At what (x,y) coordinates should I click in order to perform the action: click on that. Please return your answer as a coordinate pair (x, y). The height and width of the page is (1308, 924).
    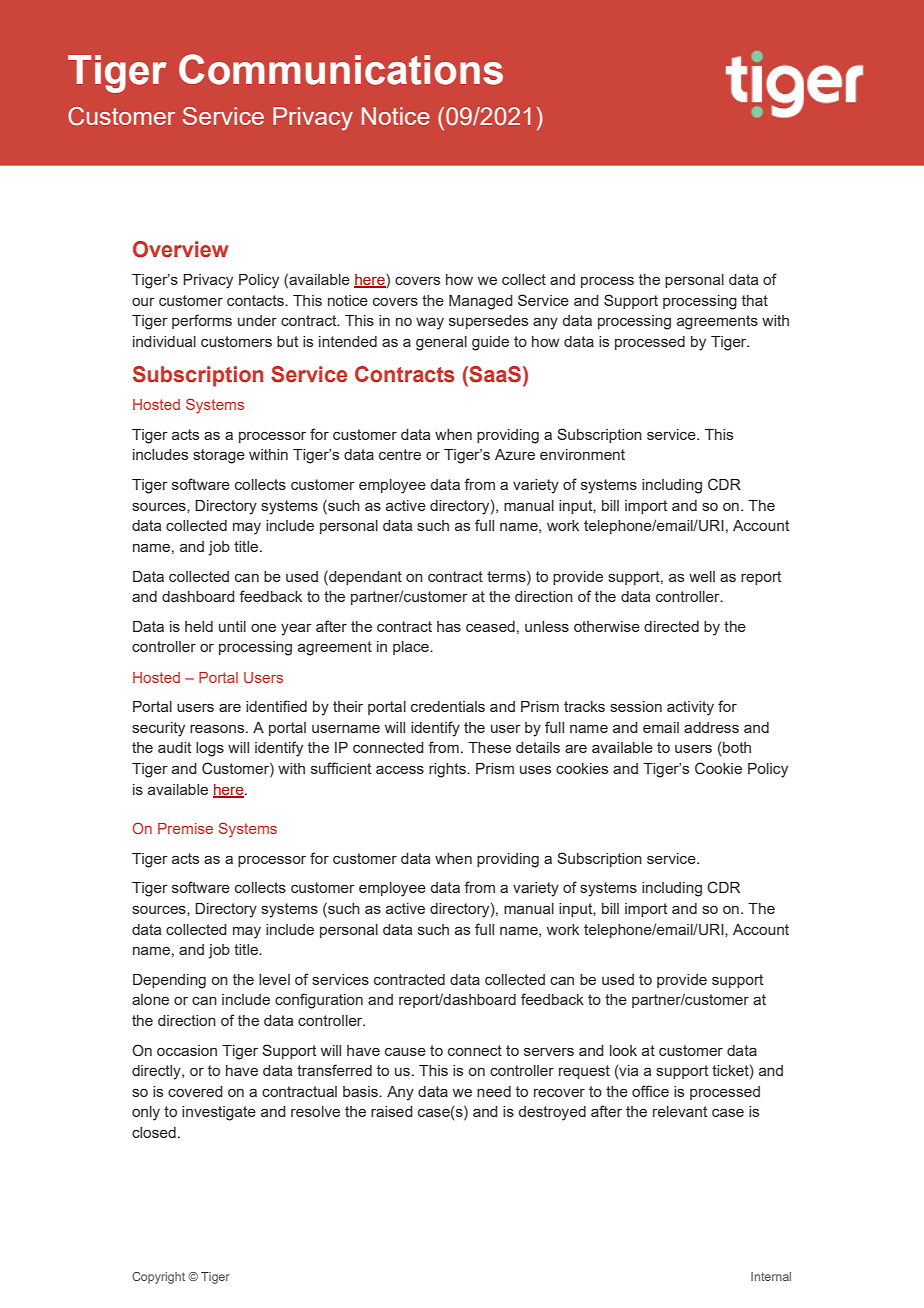
    Looking at the image, I should click on (755, 300).
